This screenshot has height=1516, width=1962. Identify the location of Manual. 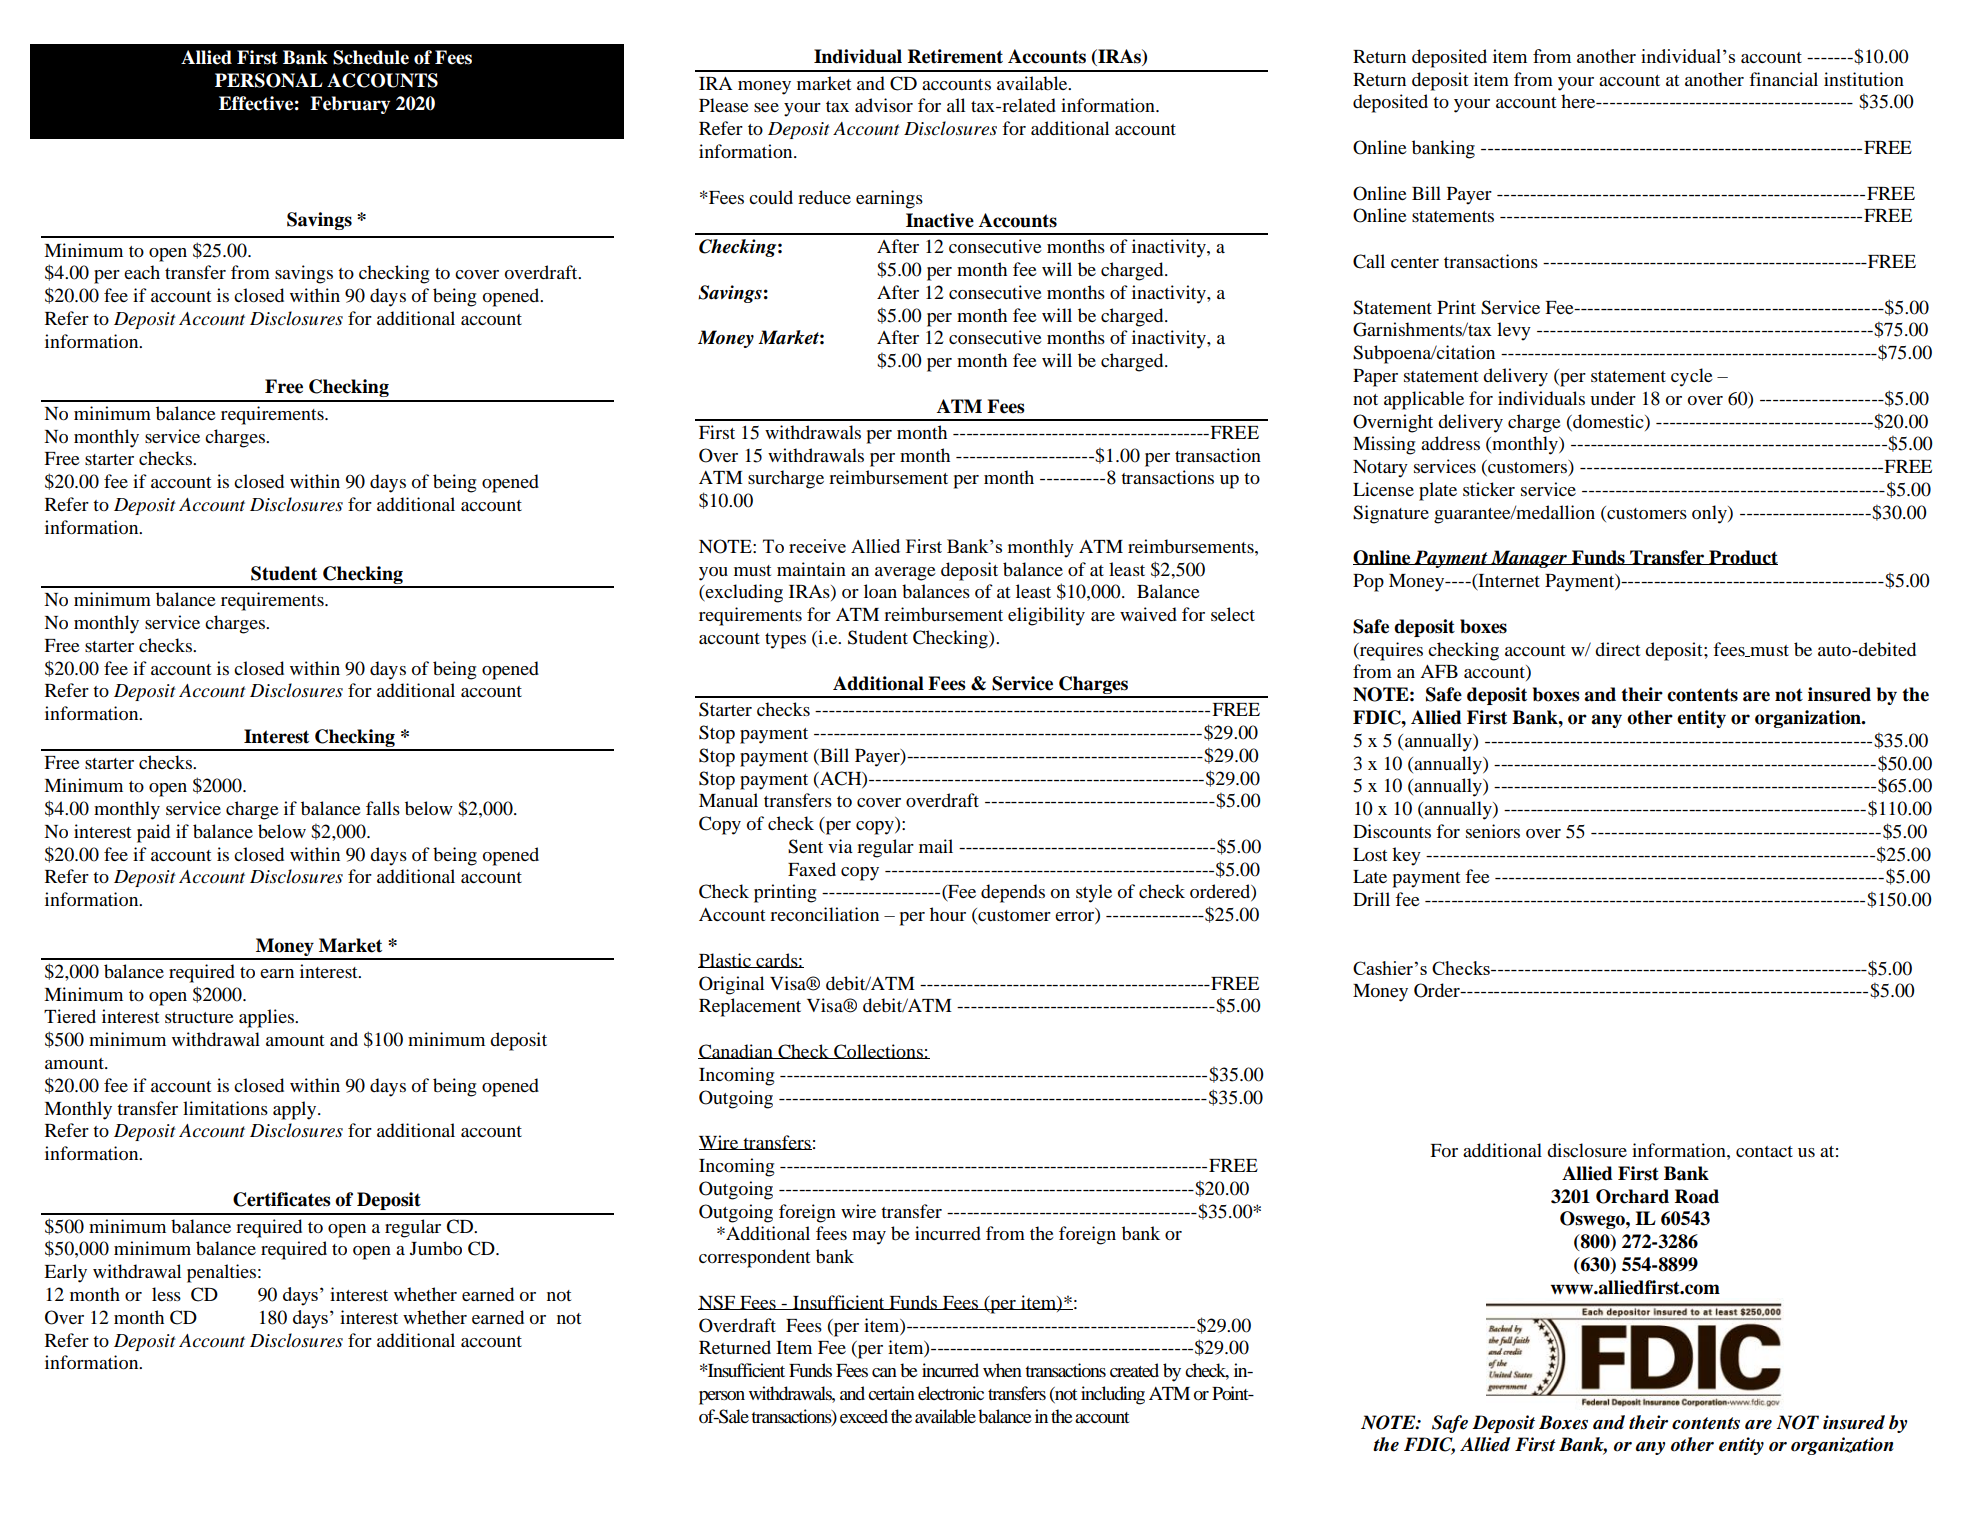
(728, 800).
